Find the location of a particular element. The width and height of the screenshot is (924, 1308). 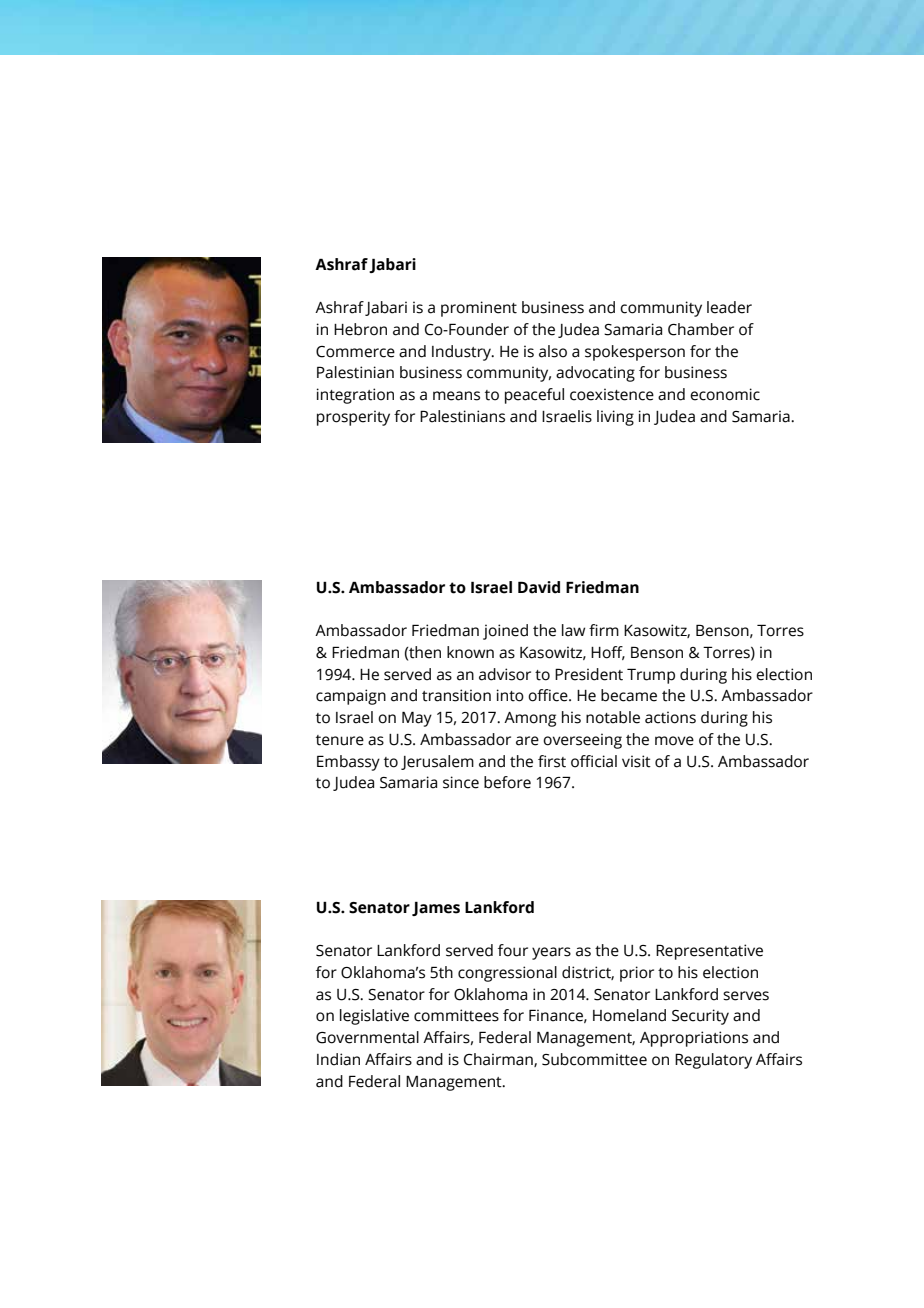

Appropriations is located at coordinates (694, 1039).
